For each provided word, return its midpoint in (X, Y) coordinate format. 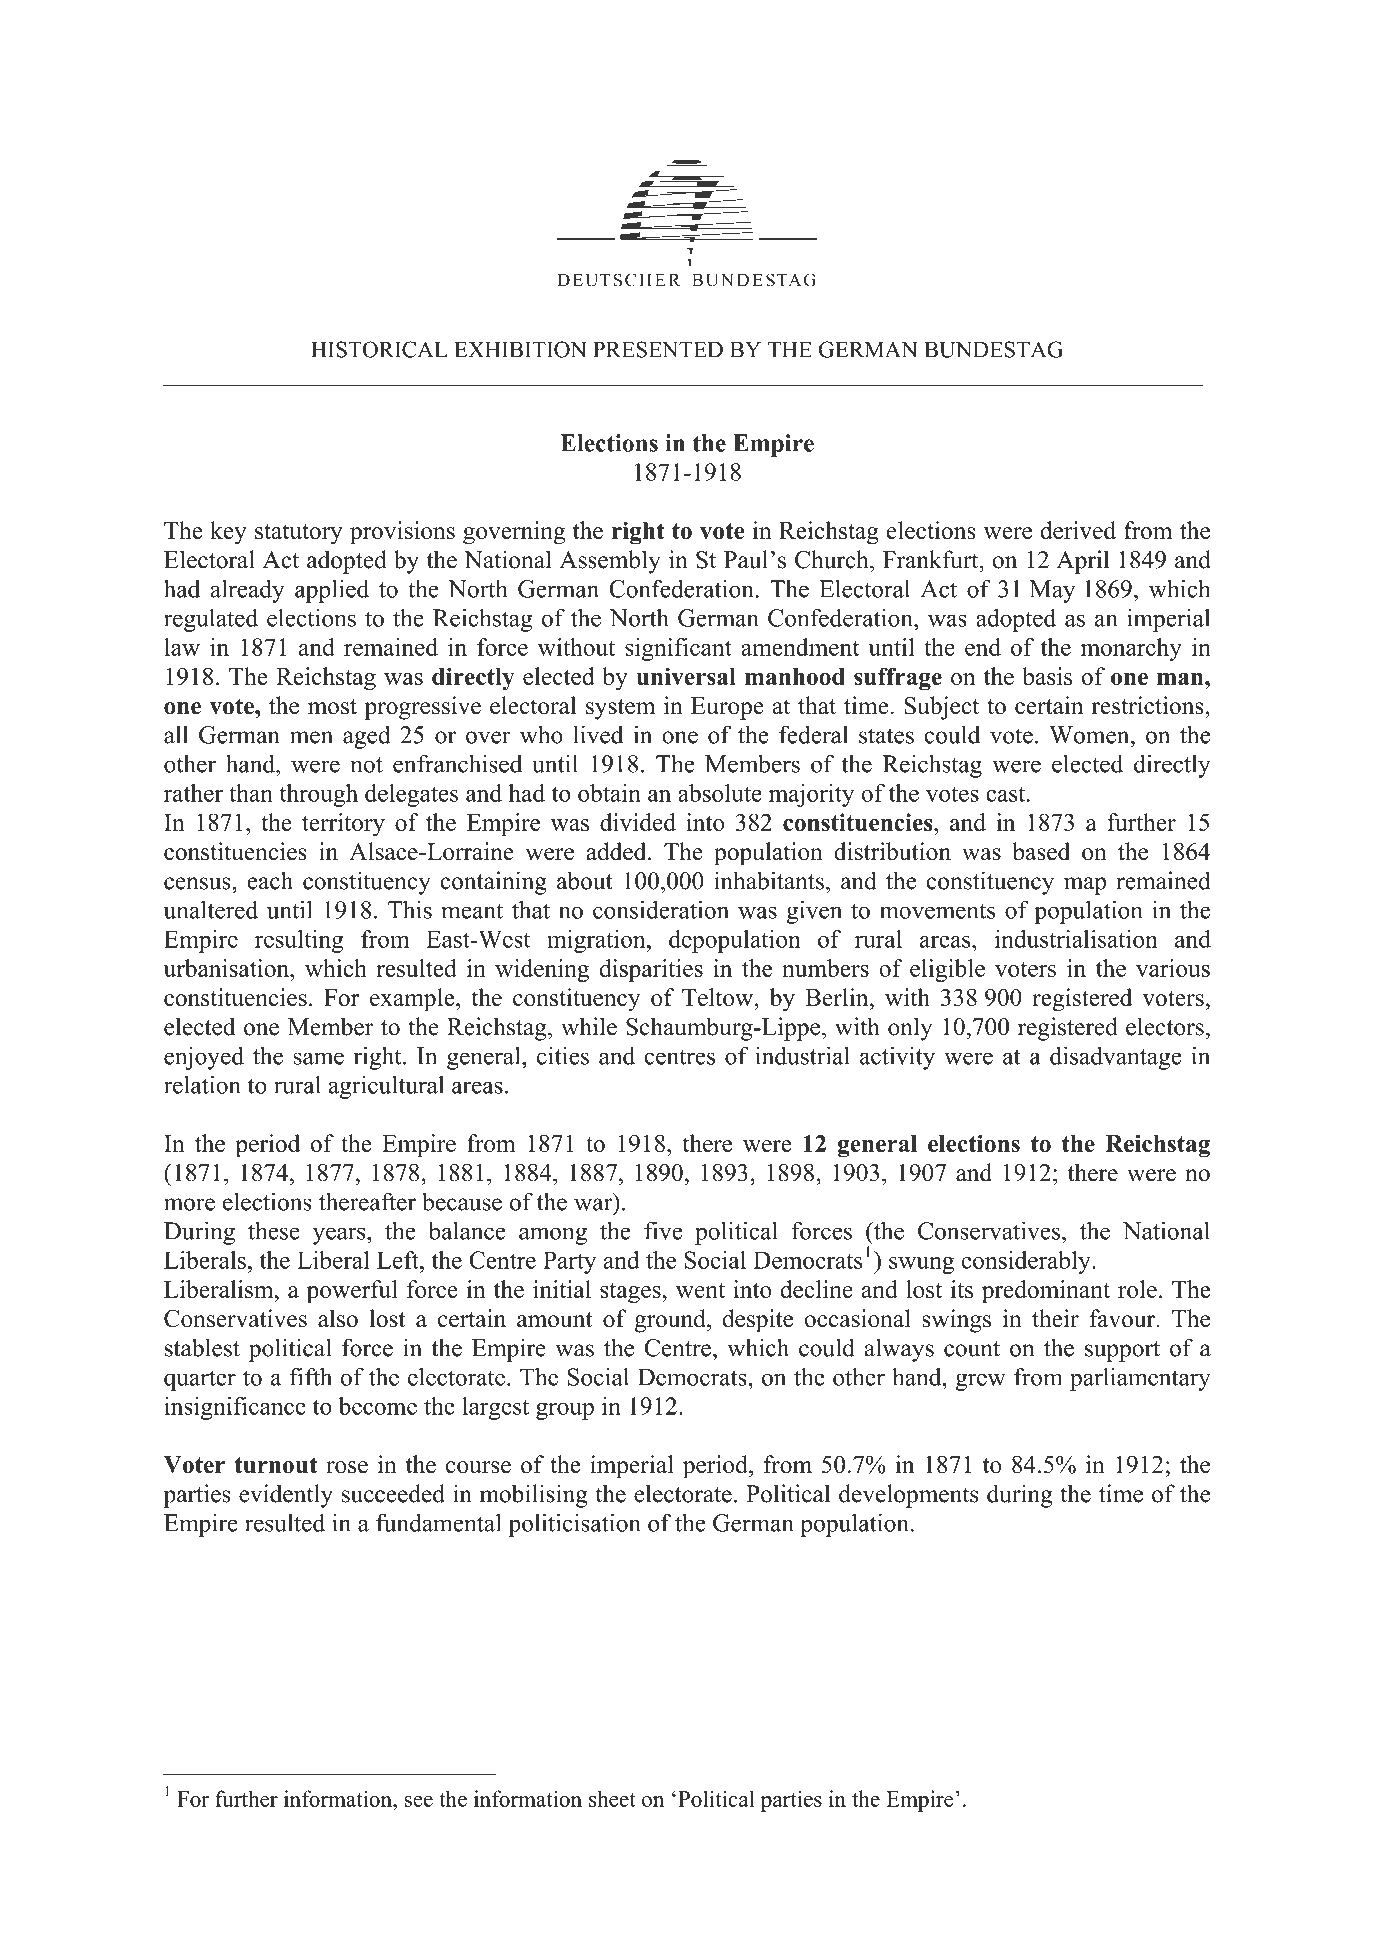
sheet (612, 1798)
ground (671, 1321)
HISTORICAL (379, 349)
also (338, 1318)
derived (1078, 530)
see (419, 1801)
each (270, 880)
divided (638, 822)
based (1041, 851)
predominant (1046, 1291)
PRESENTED (658, 349)
